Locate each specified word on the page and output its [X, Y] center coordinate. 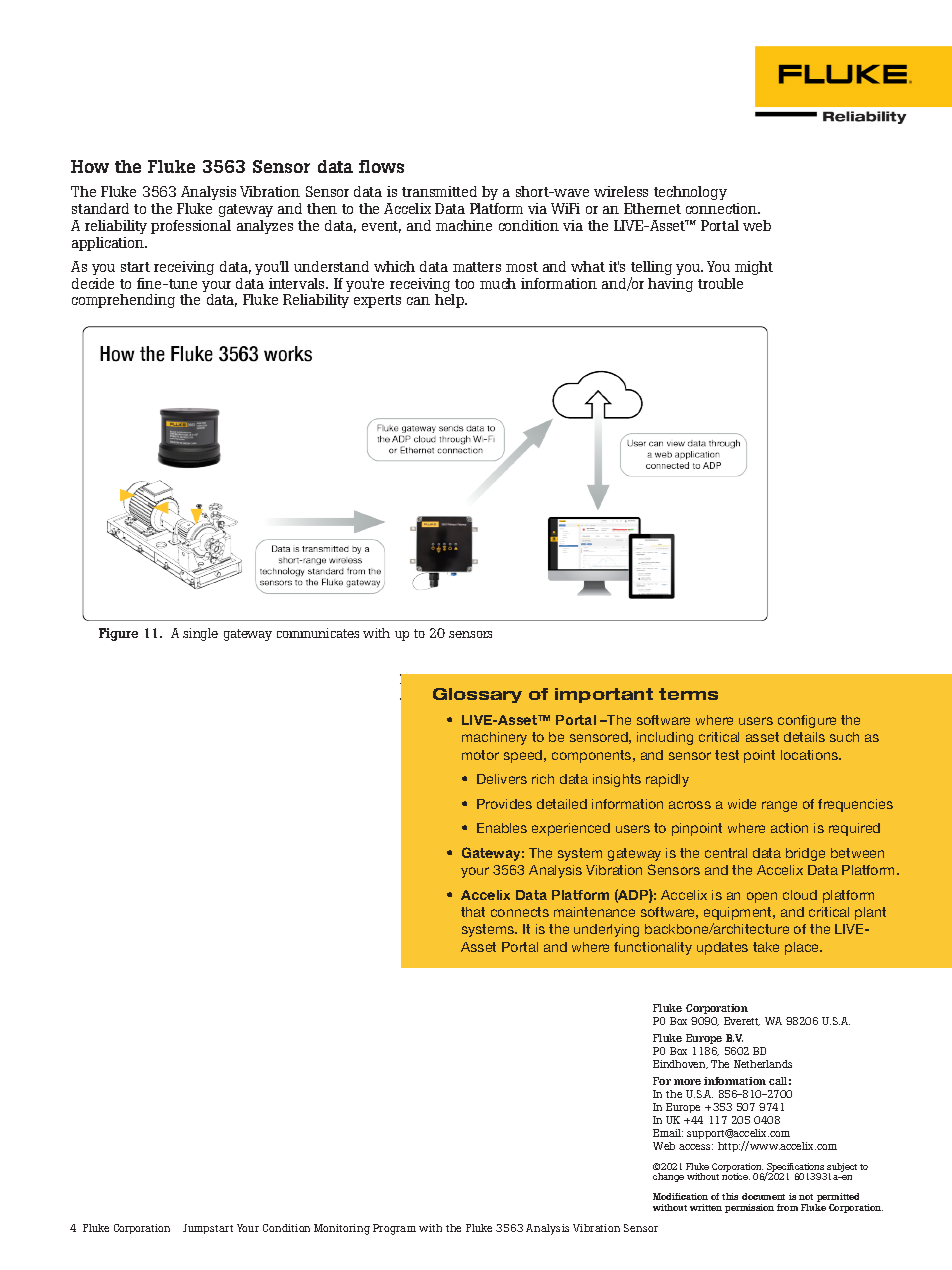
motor [480, 755]
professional [191, 227]
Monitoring [342, 1229]
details [804, 737]
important [604, 695]
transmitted [439, 191]
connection [723, 208]
